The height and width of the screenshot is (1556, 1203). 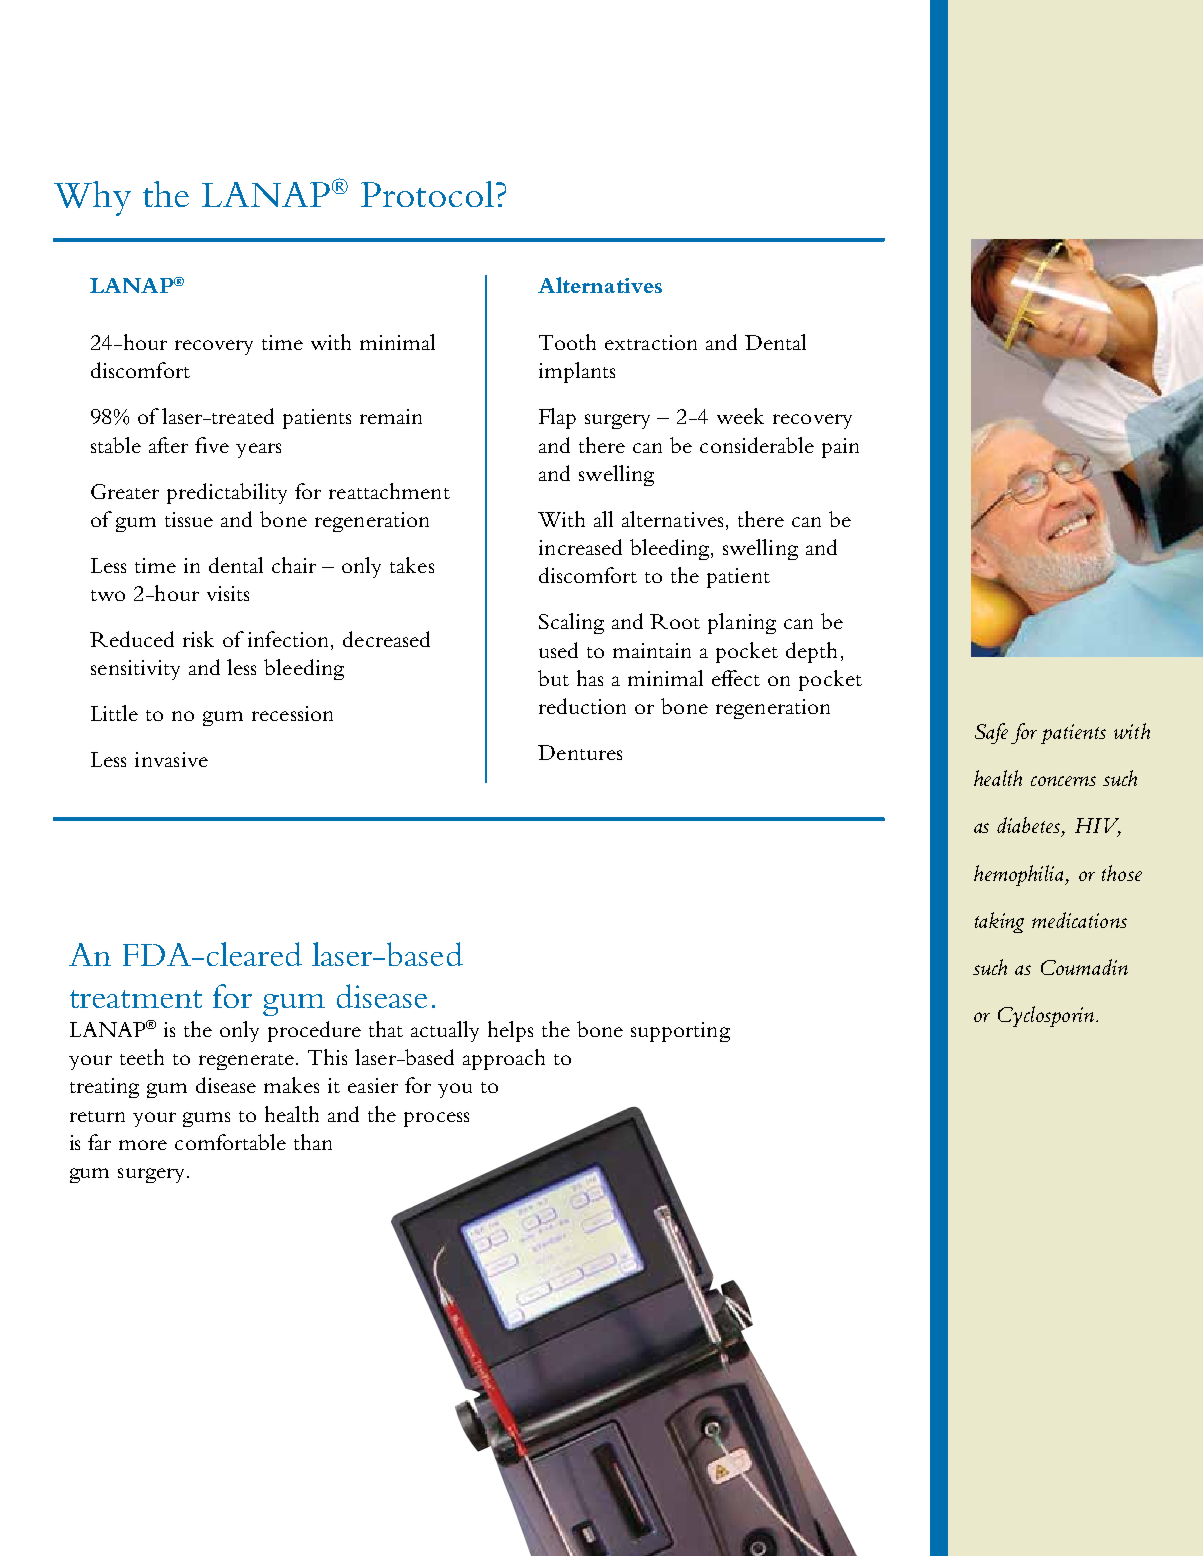 I want to click on Dentures, so click(x=580, y=752).
